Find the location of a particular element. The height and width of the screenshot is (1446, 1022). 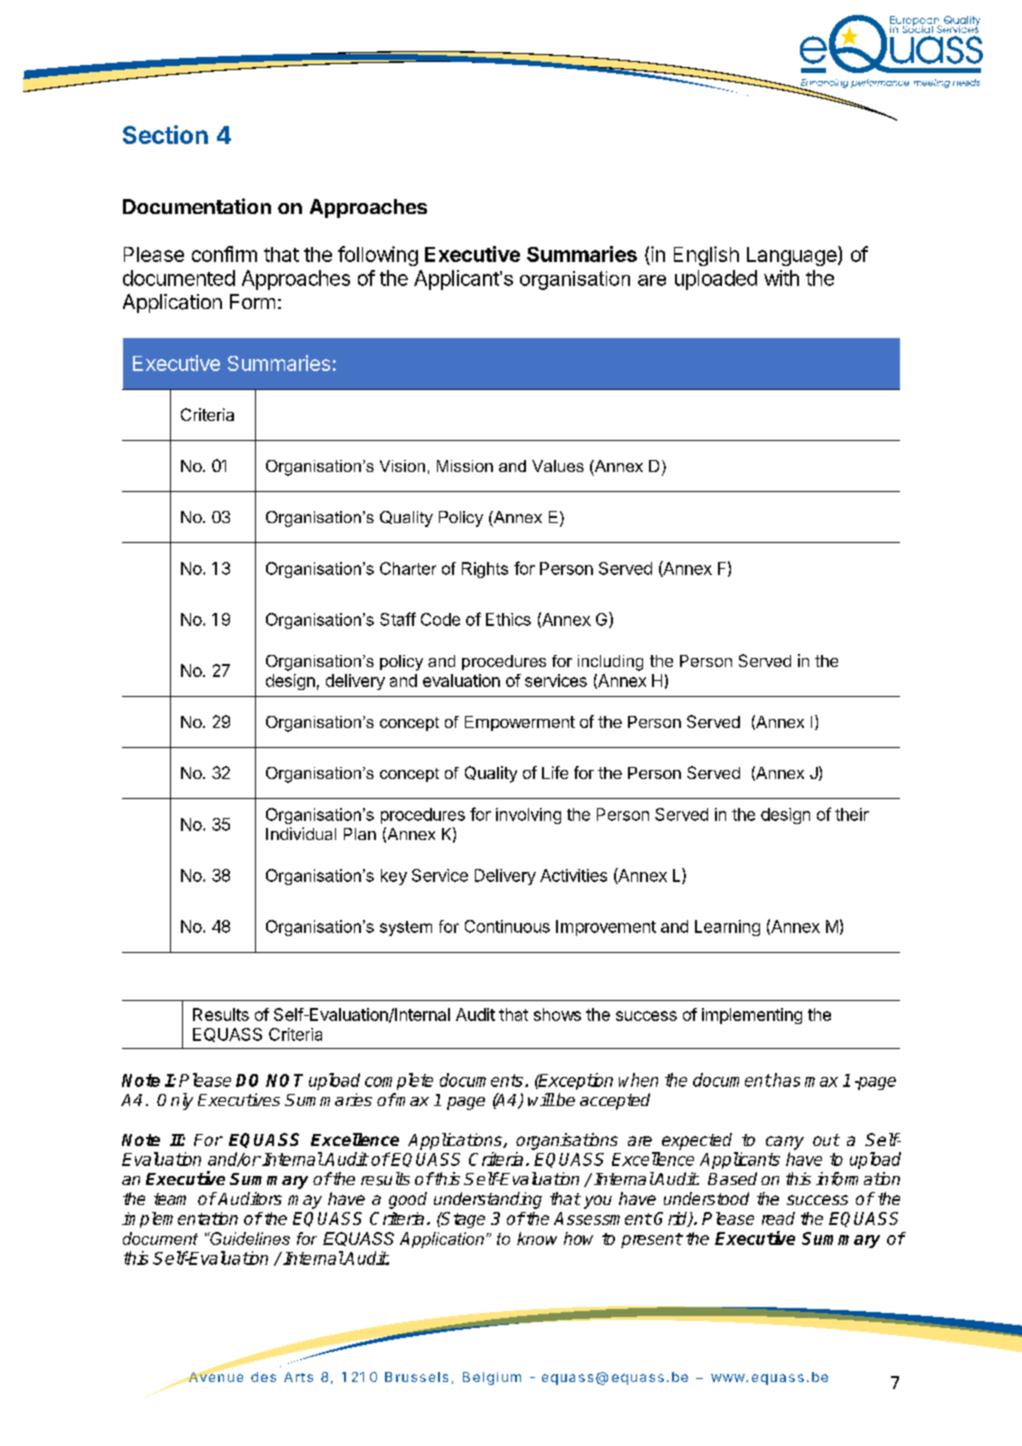

Continuous is located at coordinates (507, 926).
